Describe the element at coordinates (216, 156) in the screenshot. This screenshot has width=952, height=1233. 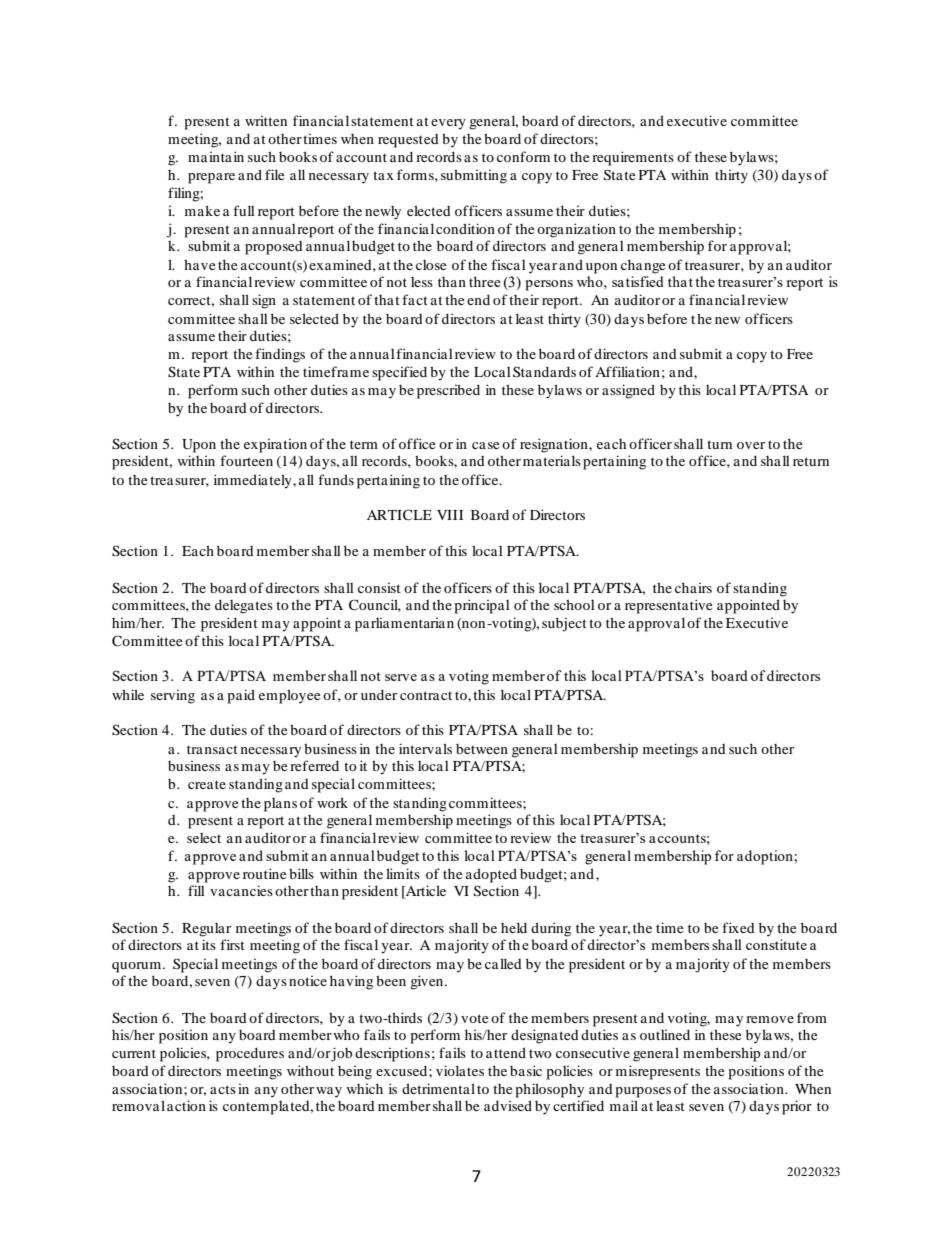
I see `maintain` at that location.
